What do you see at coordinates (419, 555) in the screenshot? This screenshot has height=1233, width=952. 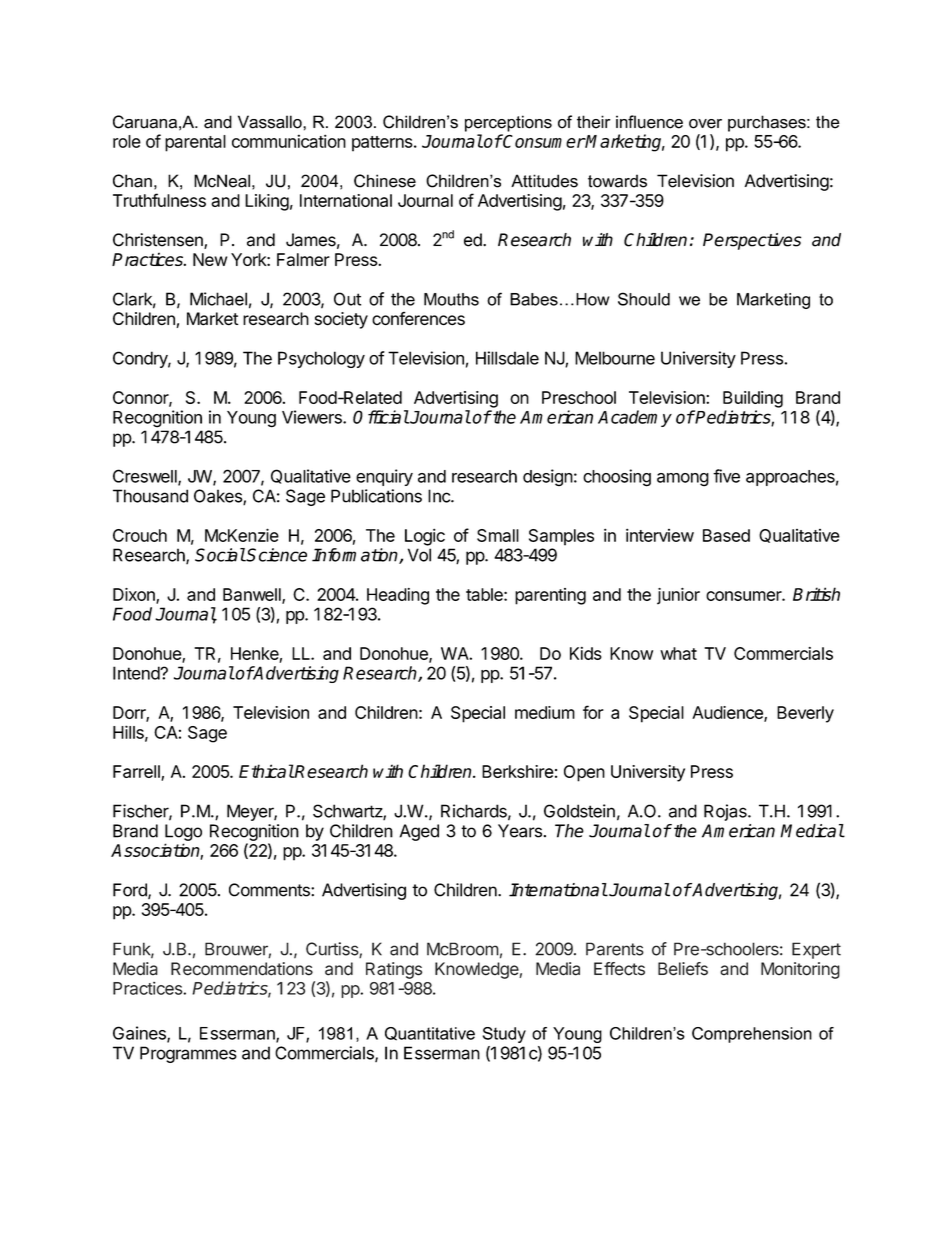 I see `Vol` at bounding box center [419, 555].
